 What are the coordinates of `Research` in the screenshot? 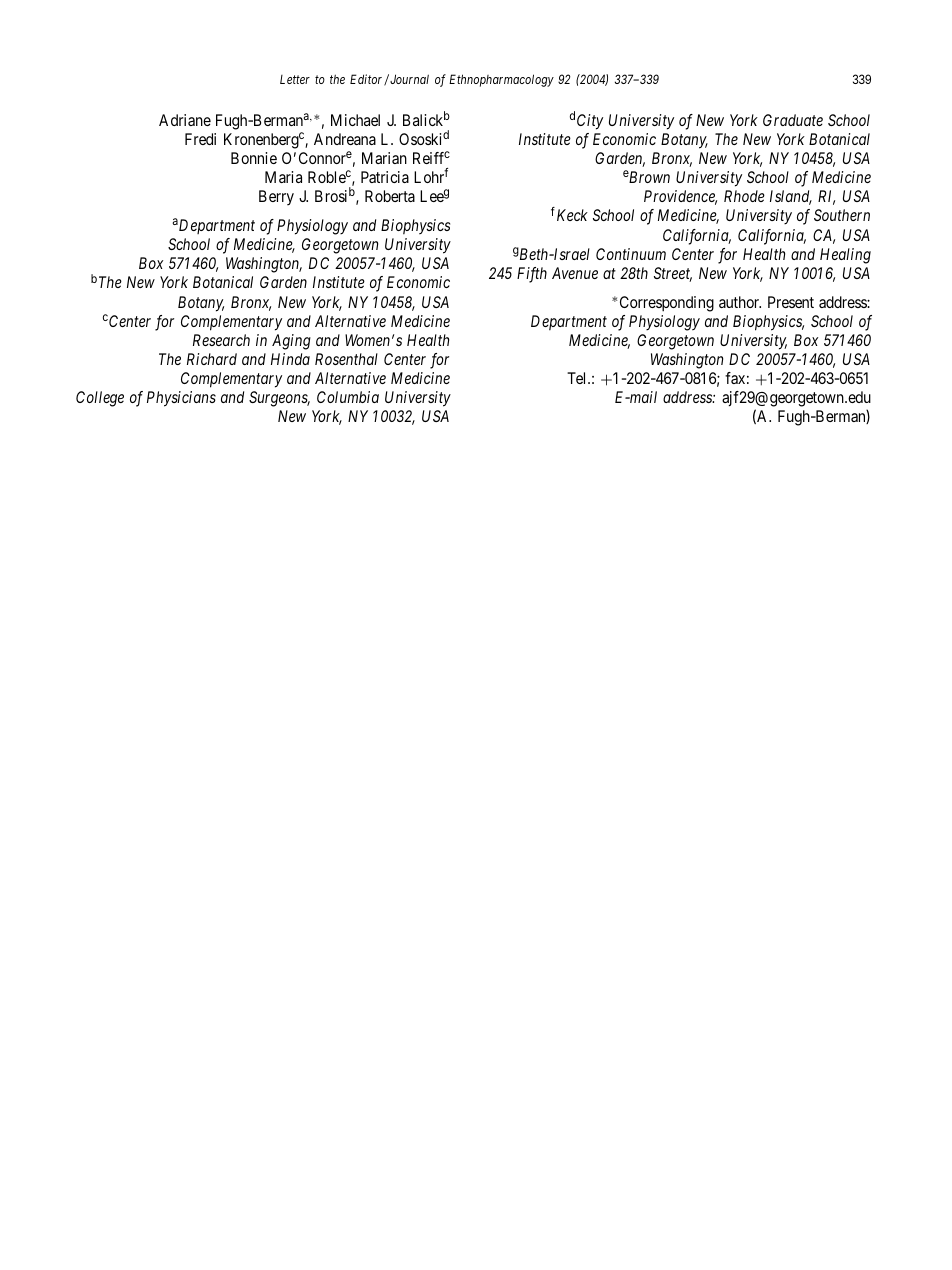 It's located at (221, 340).
